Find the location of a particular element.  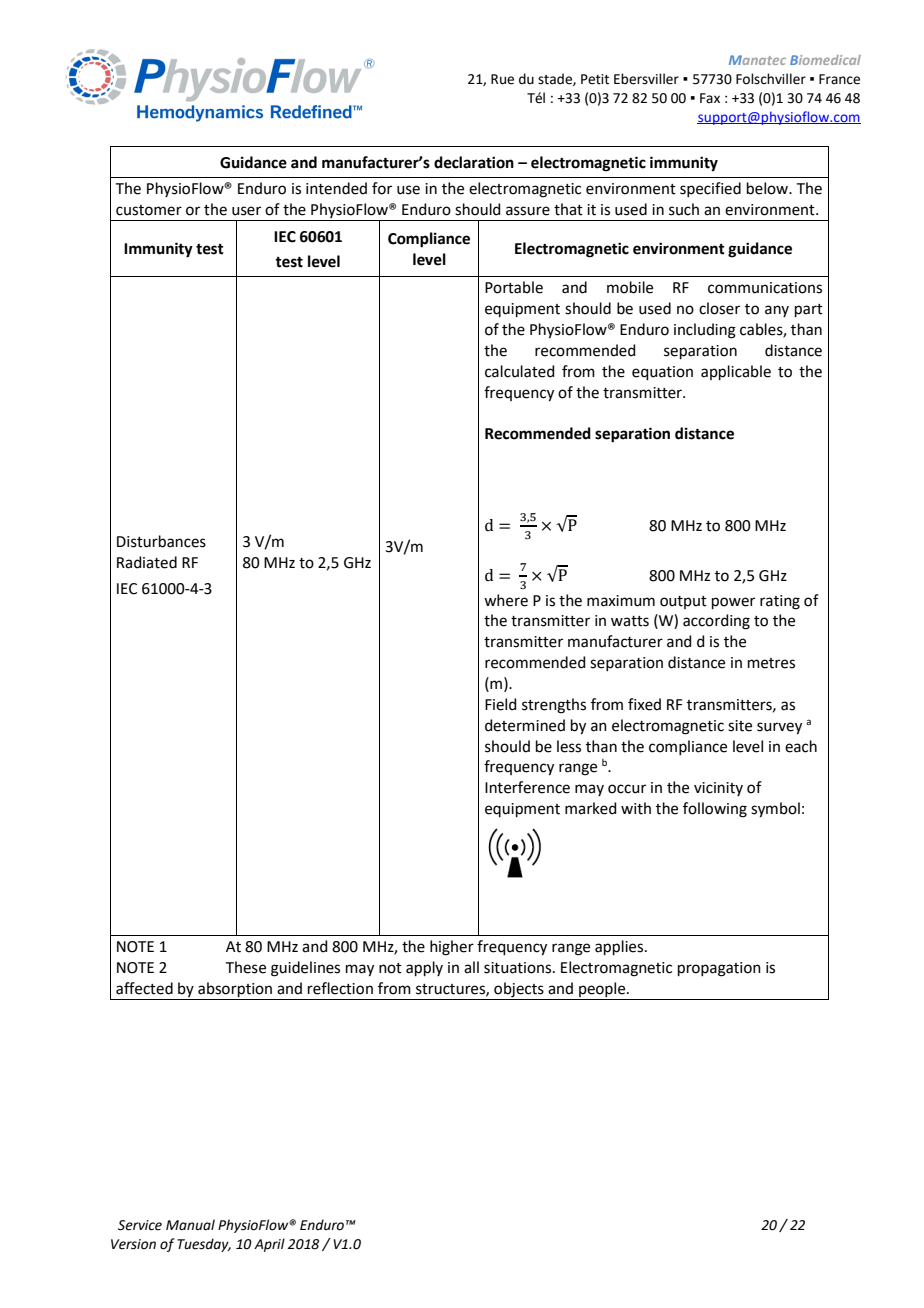

Rue is located at coordinates (502, 79).
